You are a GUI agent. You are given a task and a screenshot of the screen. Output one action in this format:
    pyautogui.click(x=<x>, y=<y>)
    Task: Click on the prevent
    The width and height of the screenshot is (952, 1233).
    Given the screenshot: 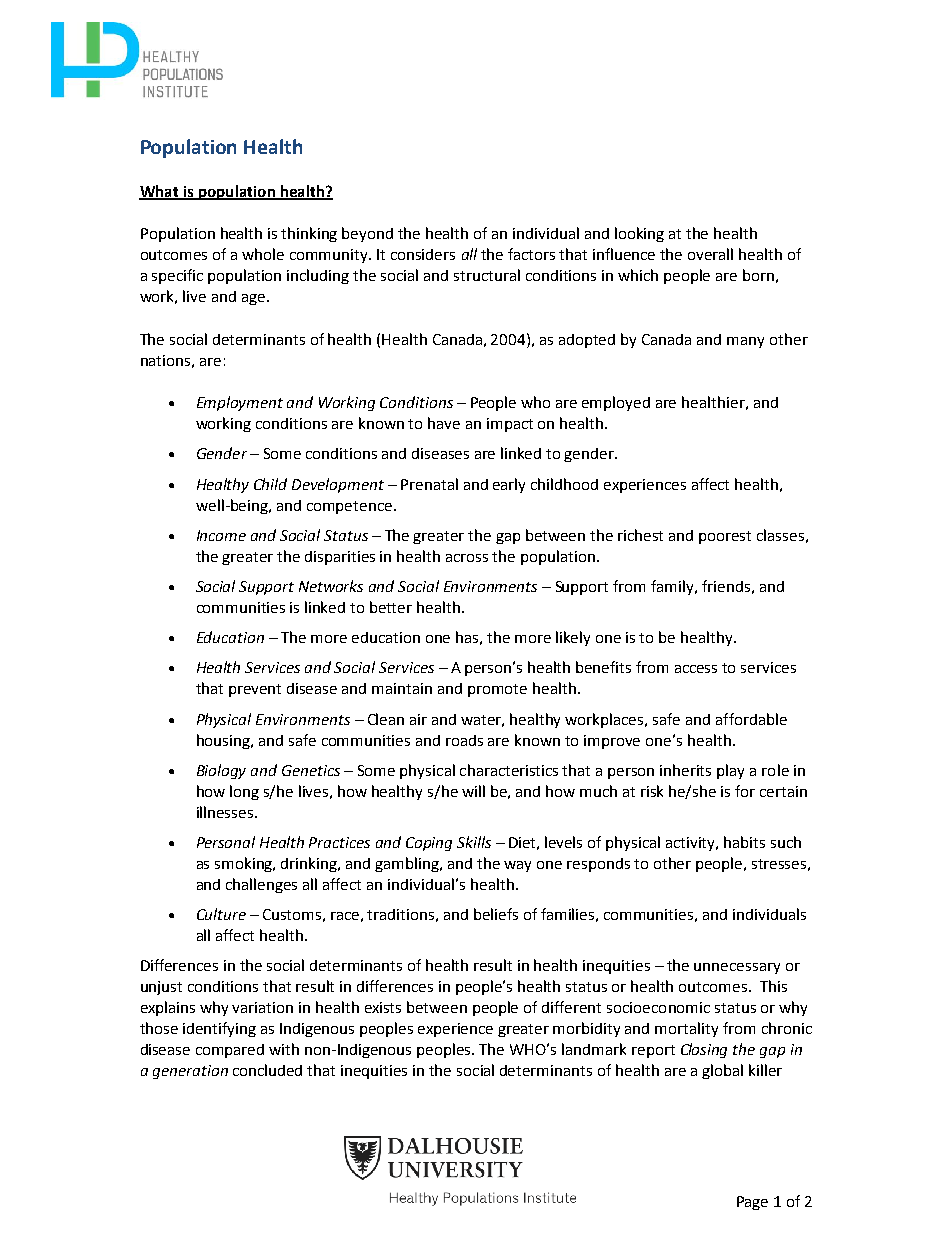 What is the action you would take?
    pyautogui.click(x=255, y=690)
